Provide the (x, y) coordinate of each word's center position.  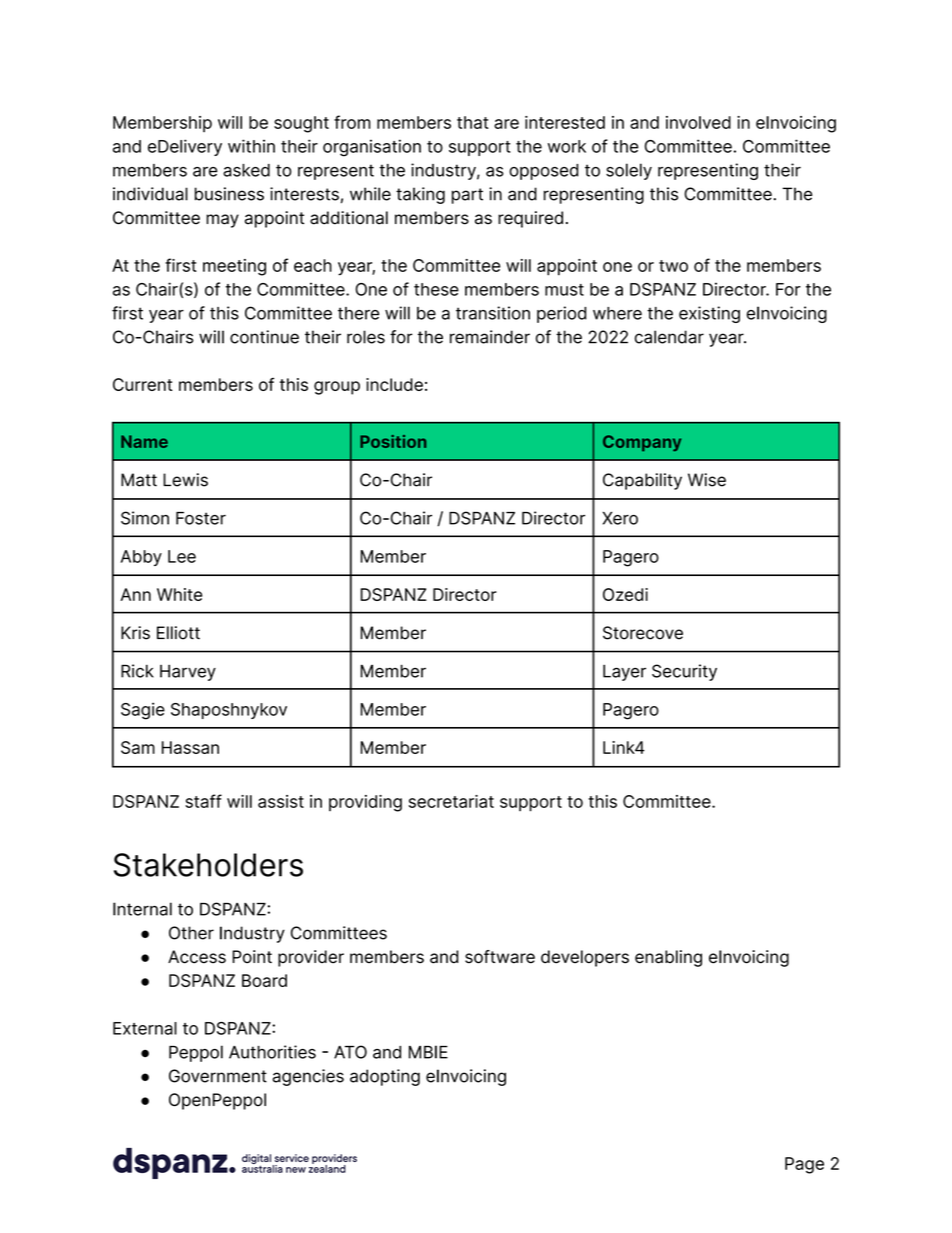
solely (629, 171)
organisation (372, 148)
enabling (668, 958)
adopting (385, 1077)
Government (218, 1076)
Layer (624, 673)
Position (393, 441)
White (179, 594)
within (251, 146)
